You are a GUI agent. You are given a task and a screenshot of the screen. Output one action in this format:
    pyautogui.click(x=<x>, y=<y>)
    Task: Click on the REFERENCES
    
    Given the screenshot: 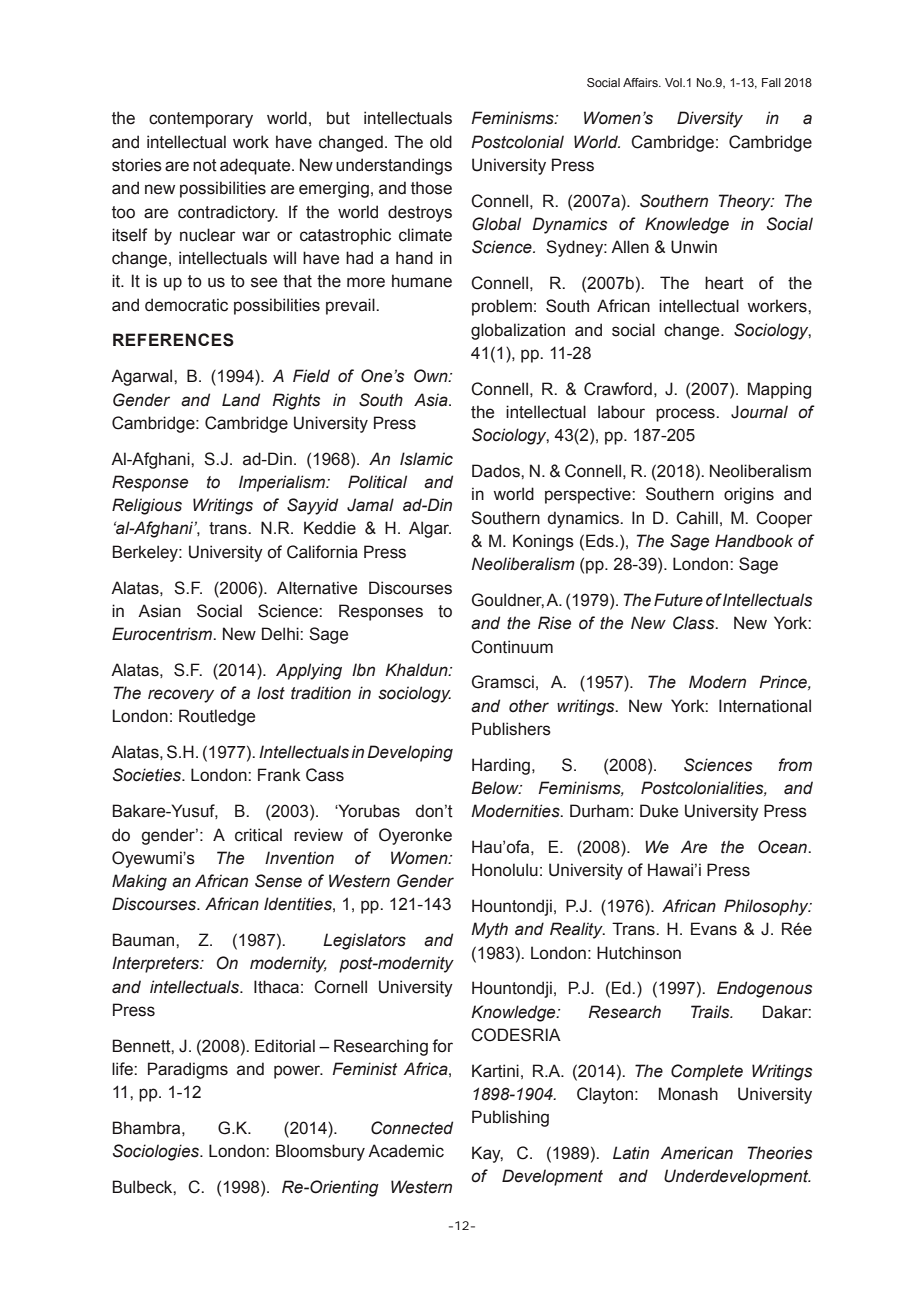 What is the action you would take?
    pyautogui.click(x=173, y=340)
